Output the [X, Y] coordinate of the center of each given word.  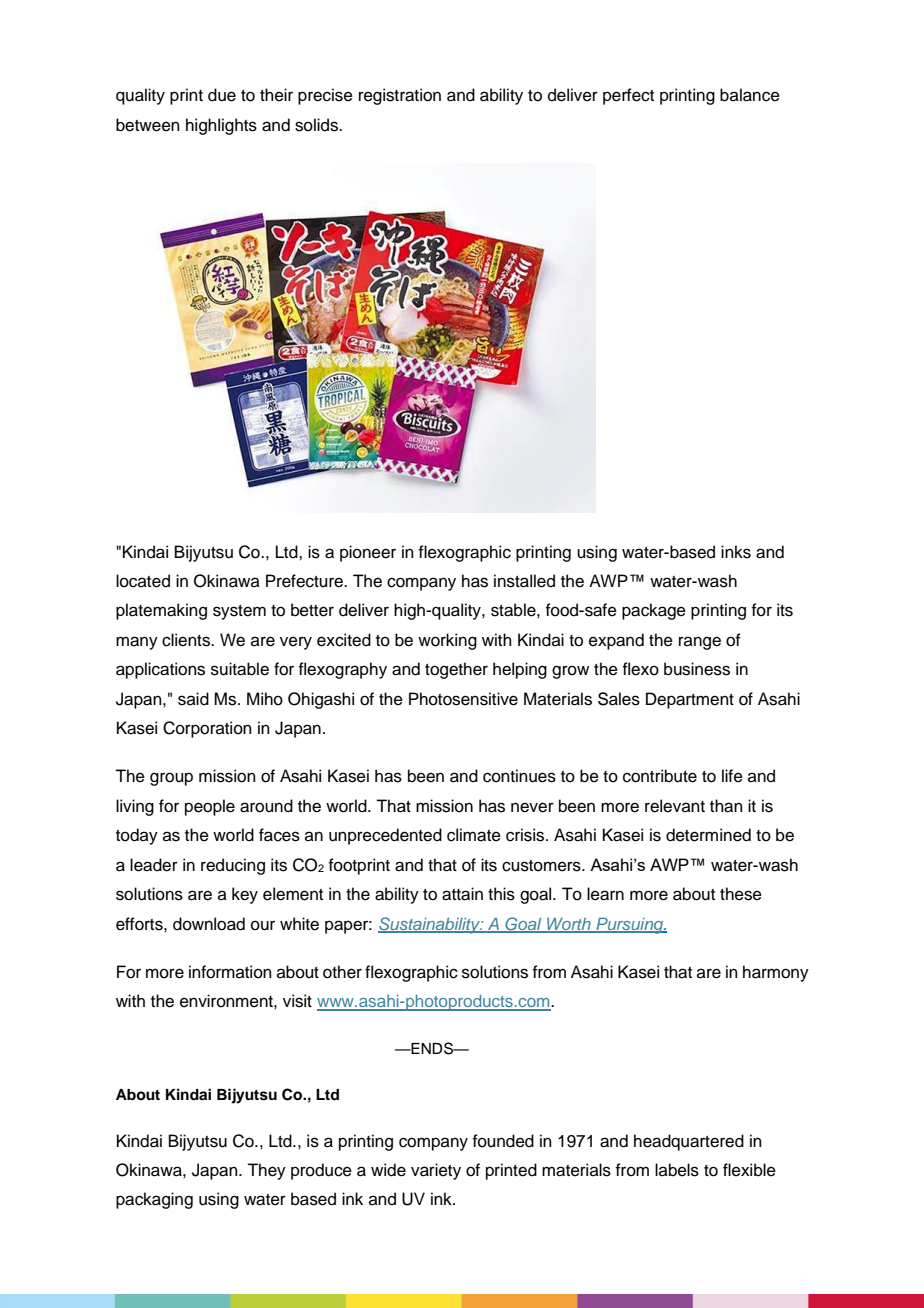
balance [750, 95]
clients [187, 640]
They [266, 1171]
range [700, 643]
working [447, 641]
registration [400, 96]
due [222, 95]
